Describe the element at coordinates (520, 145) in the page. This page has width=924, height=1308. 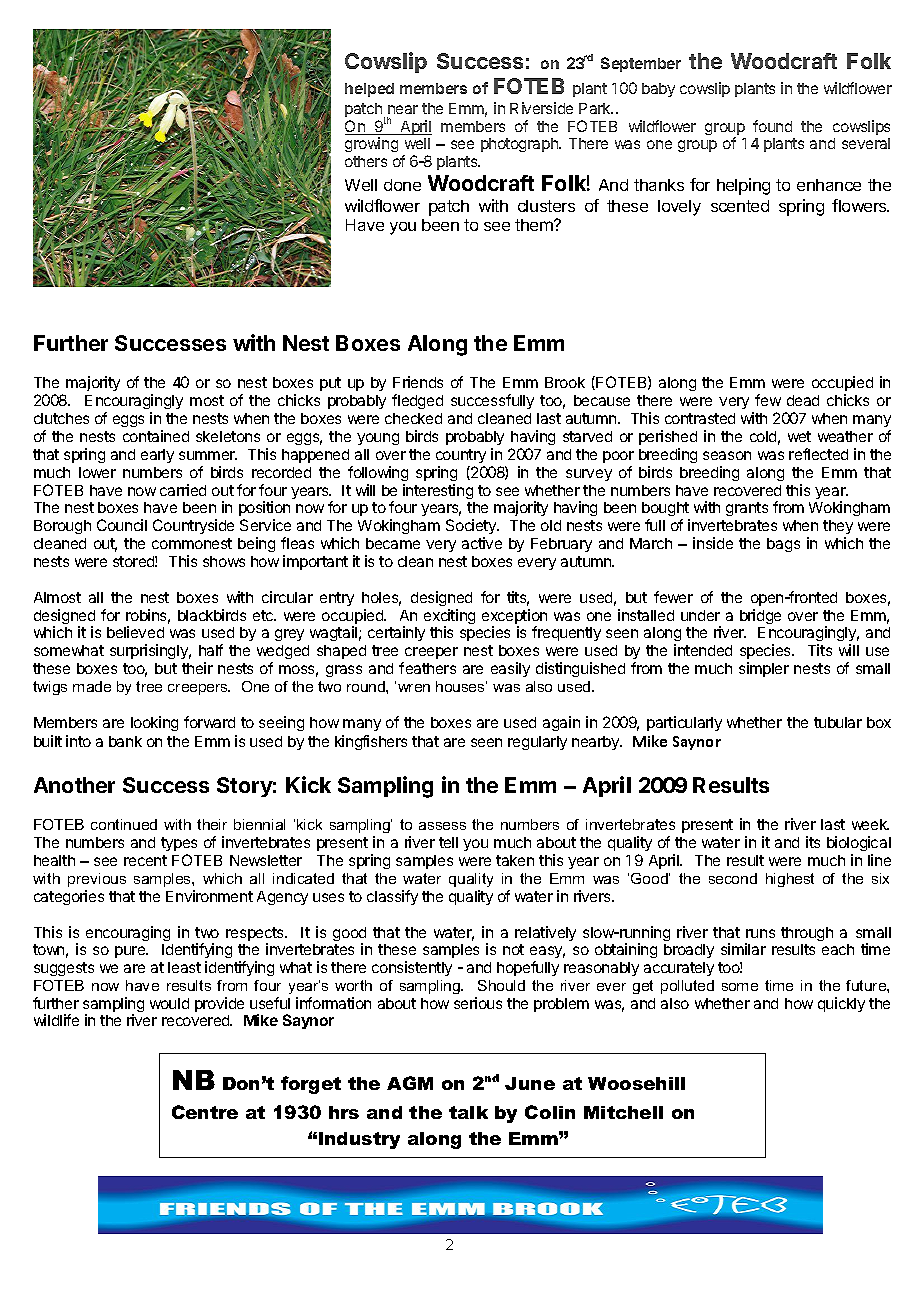
I see `photograph` at that location.
